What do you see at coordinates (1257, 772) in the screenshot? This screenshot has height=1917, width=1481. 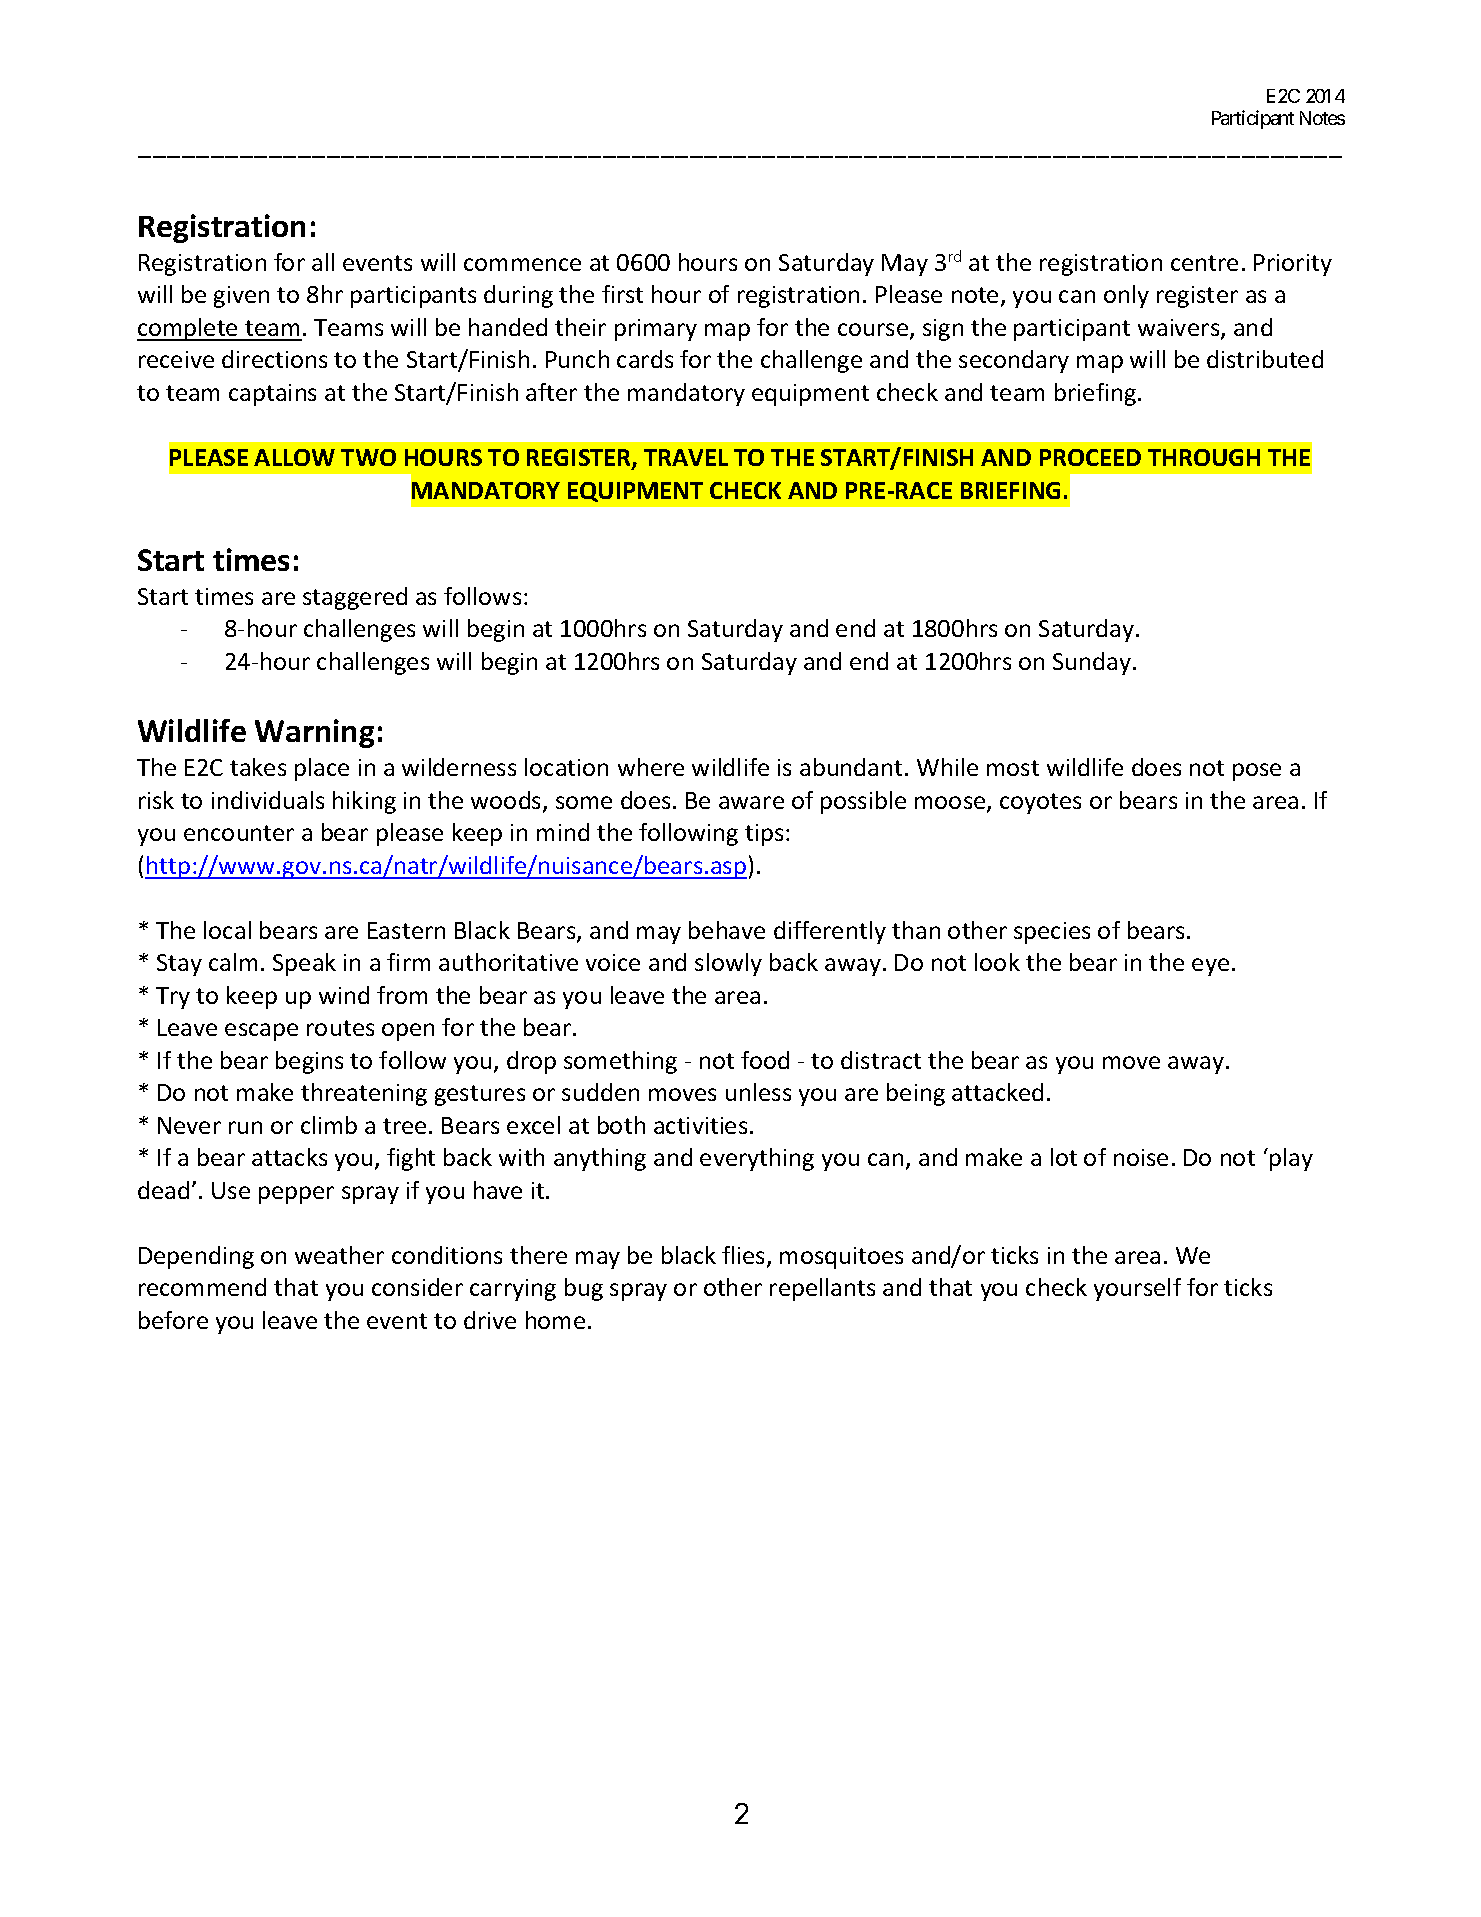 I see `pose` at bounding box center [1257, 772].
